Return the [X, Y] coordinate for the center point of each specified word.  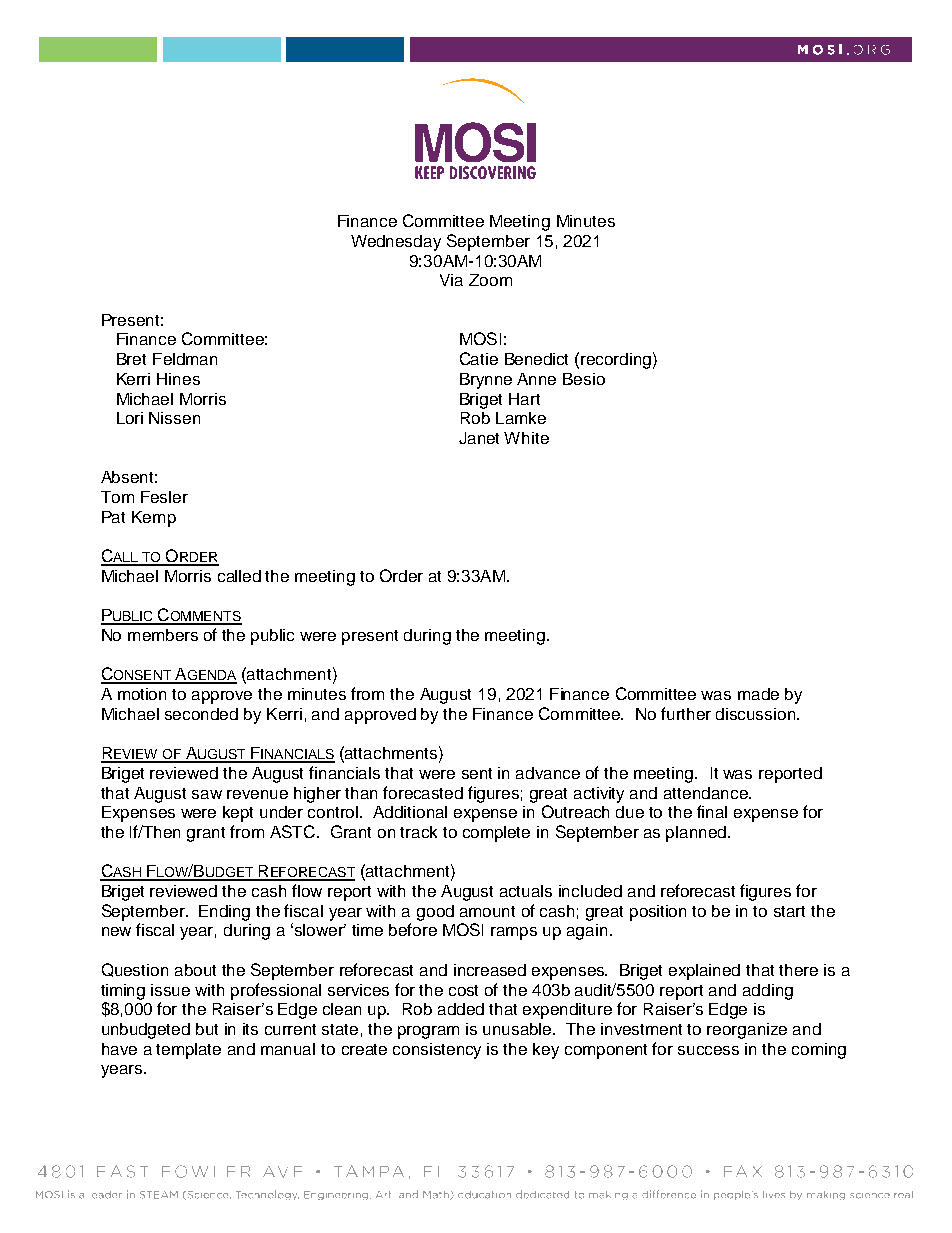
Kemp [154, 519]
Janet [479, 438]
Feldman [185, 359]
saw [207, 794]
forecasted [423, 792]
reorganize [747, 1031]
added [461, 1009]
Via [451, 280]
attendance [707, 793]
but [207, 1029]
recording [616, 361]
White [526, 438]
